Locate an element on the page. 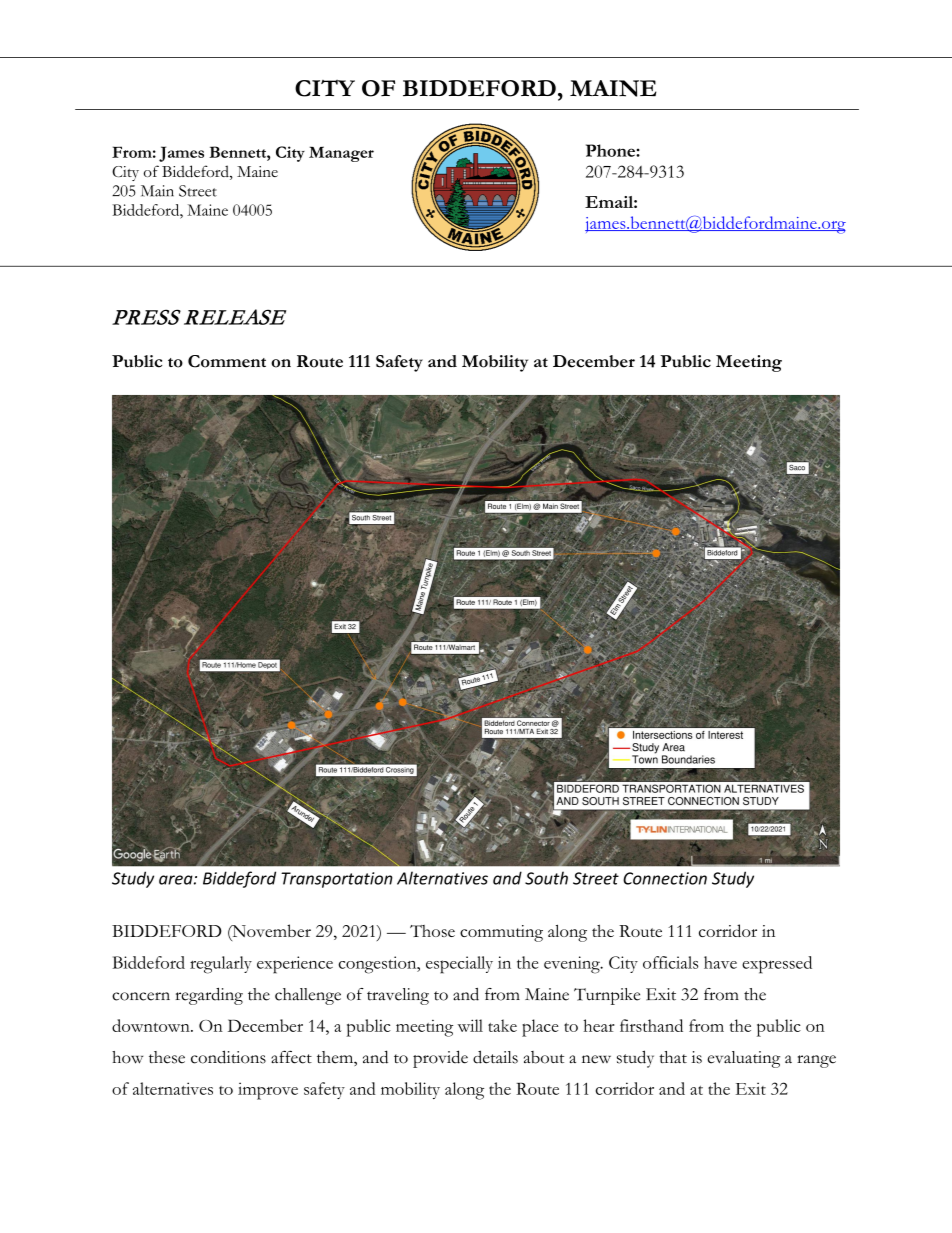 The image size is (952, 1233). Connection is located at coordinates (665, 878).
